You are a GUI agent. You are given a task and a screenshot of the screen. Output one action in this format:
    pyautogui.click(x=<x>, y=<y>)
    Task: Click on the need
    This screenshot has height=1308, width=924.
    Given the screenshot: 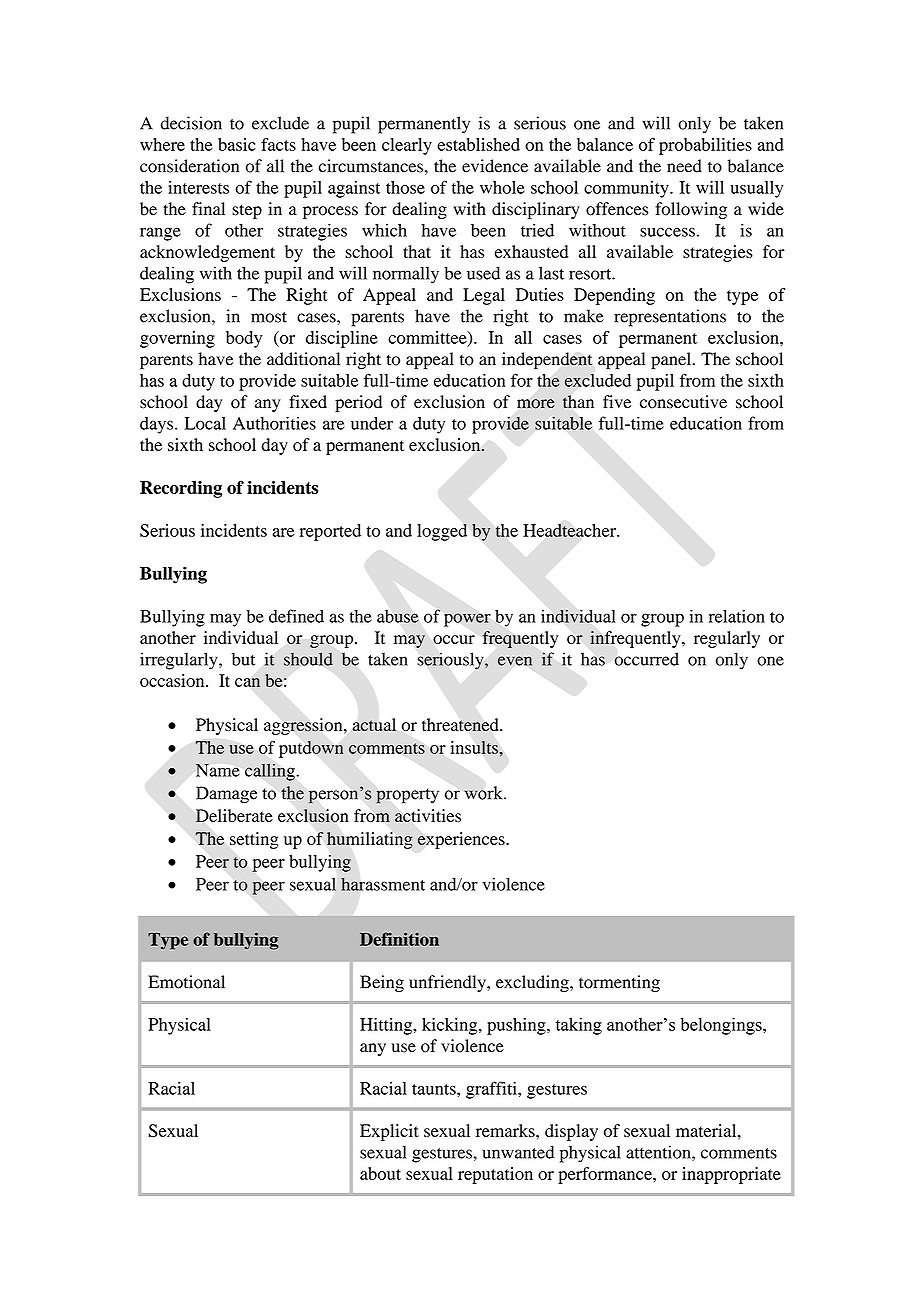 What is the action you would take?
    pyautogui.click(x=684, y=166)
